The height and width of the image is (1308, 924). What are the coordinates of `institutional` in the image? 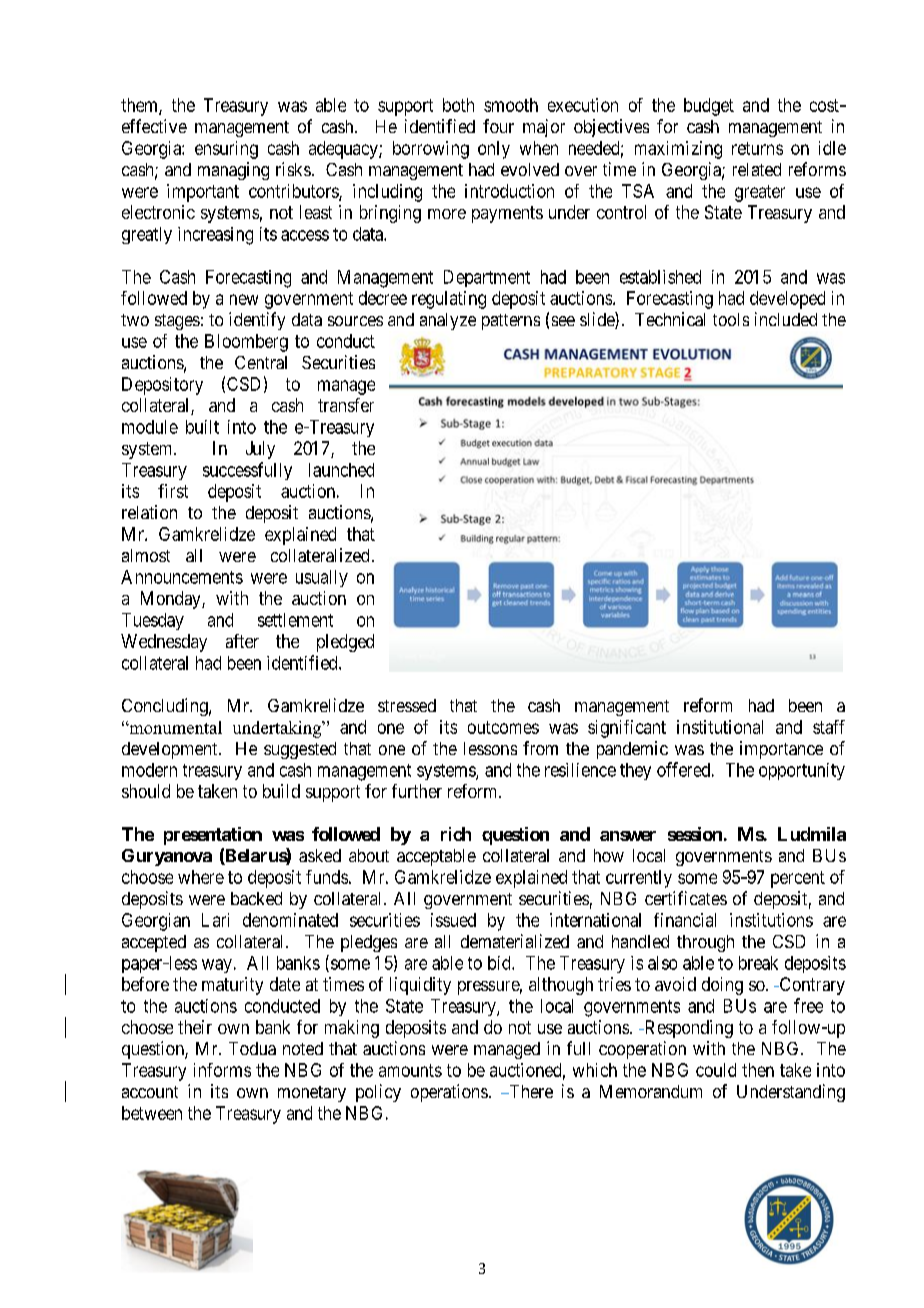 It's located at (720, 727).
